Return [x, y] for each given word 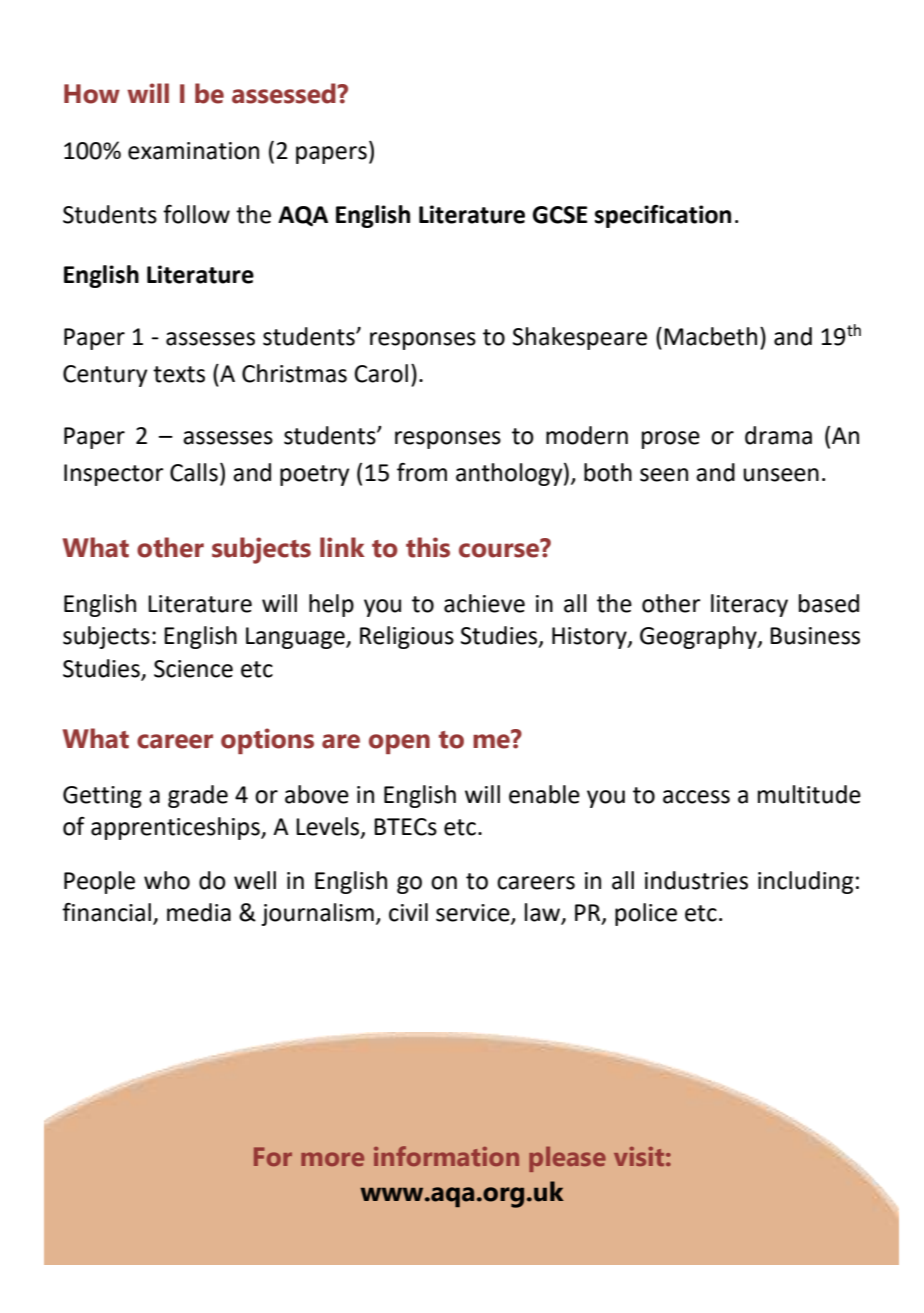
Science [193, 669]
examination [193, 151]
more [332, 1159]
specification [663, 216]
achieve [484, 603]
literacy [749, 605]
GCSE [560, 215]
